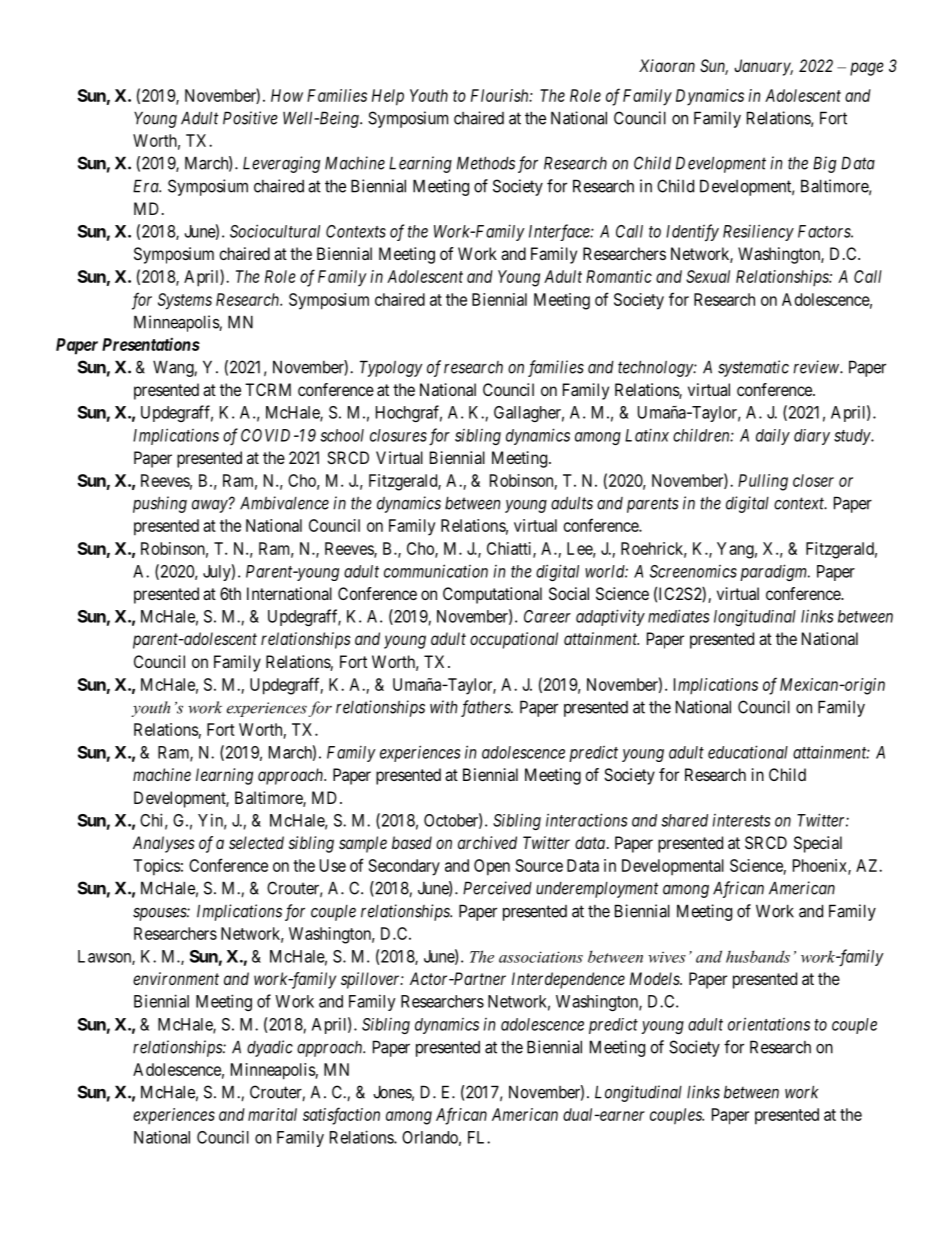  I want to click on with, so click(443, 707).
